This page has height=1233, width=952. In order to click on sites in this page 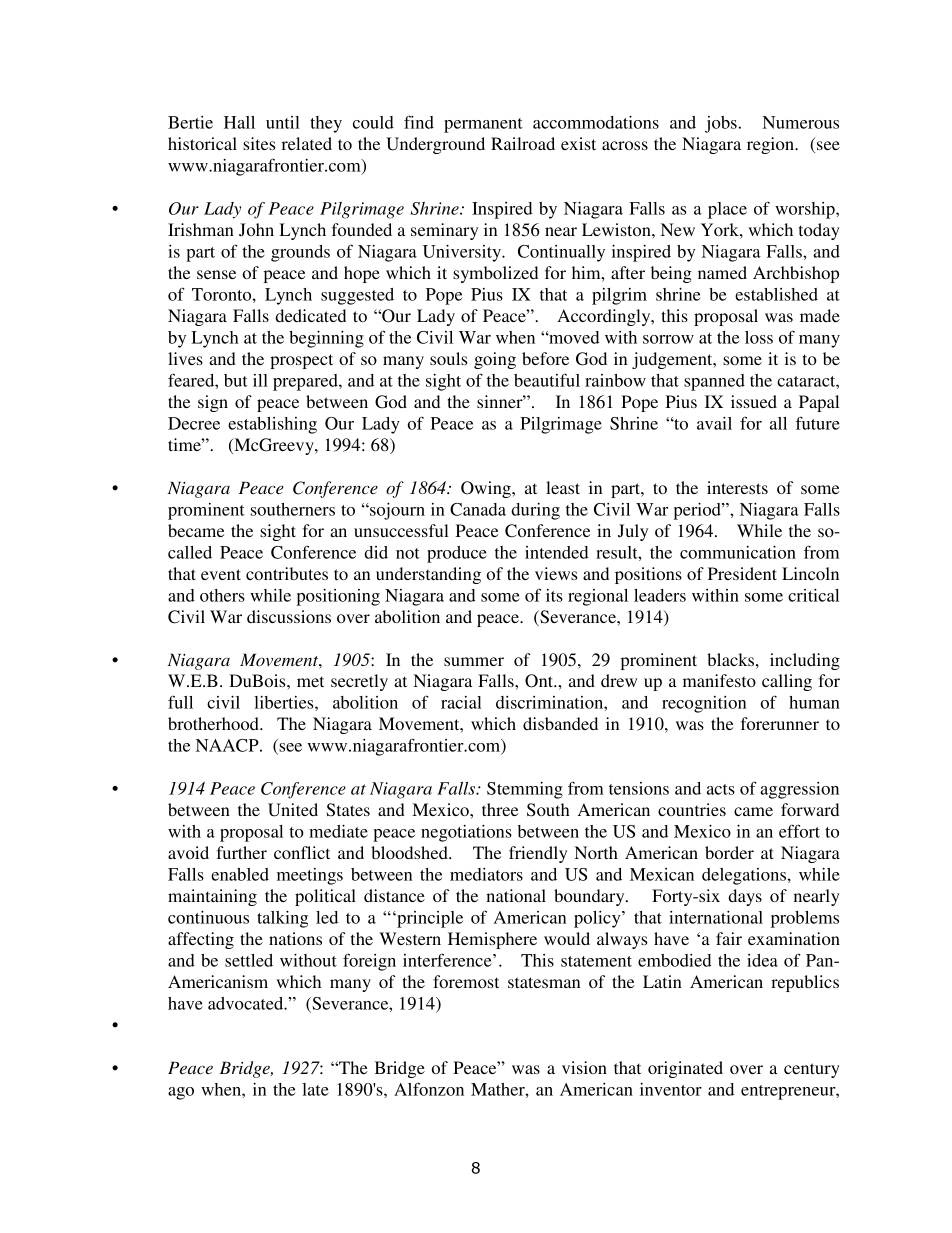, I will do `click(259, 143)`.
